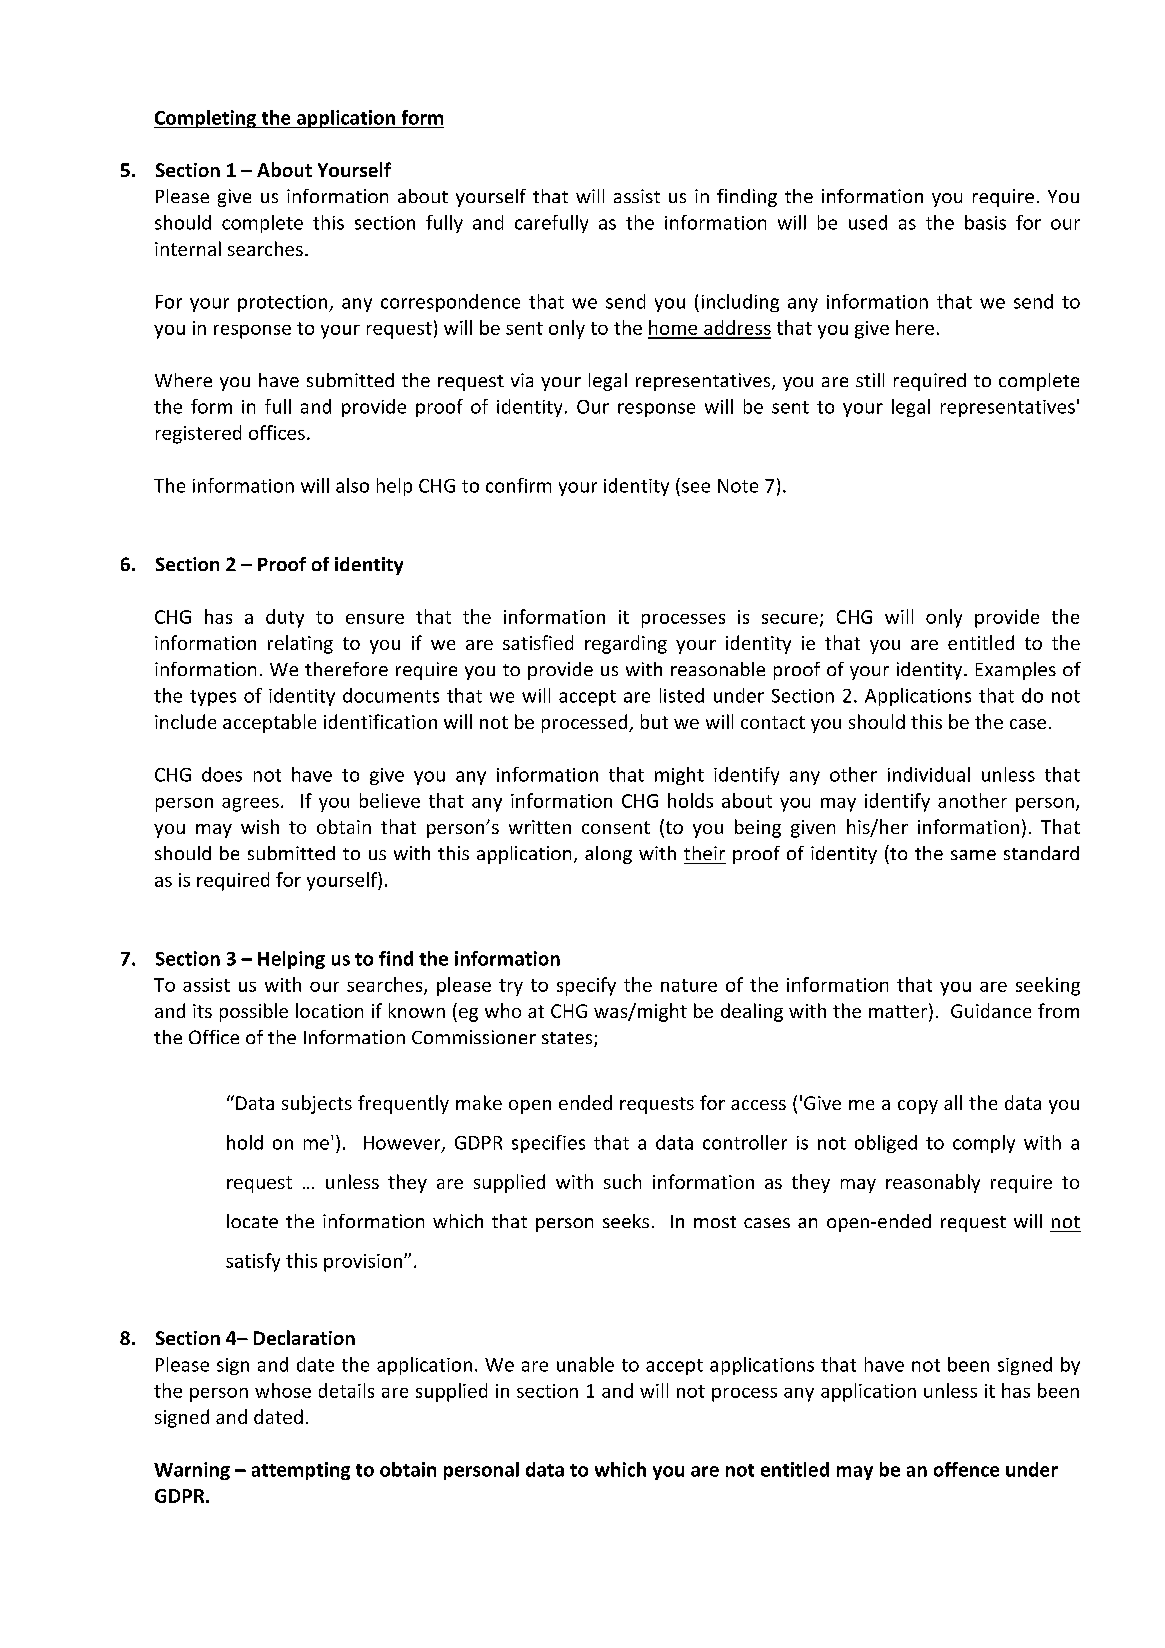  Describe the element at coordinates (585, 1364) in the document. I see `unable` at that location.
